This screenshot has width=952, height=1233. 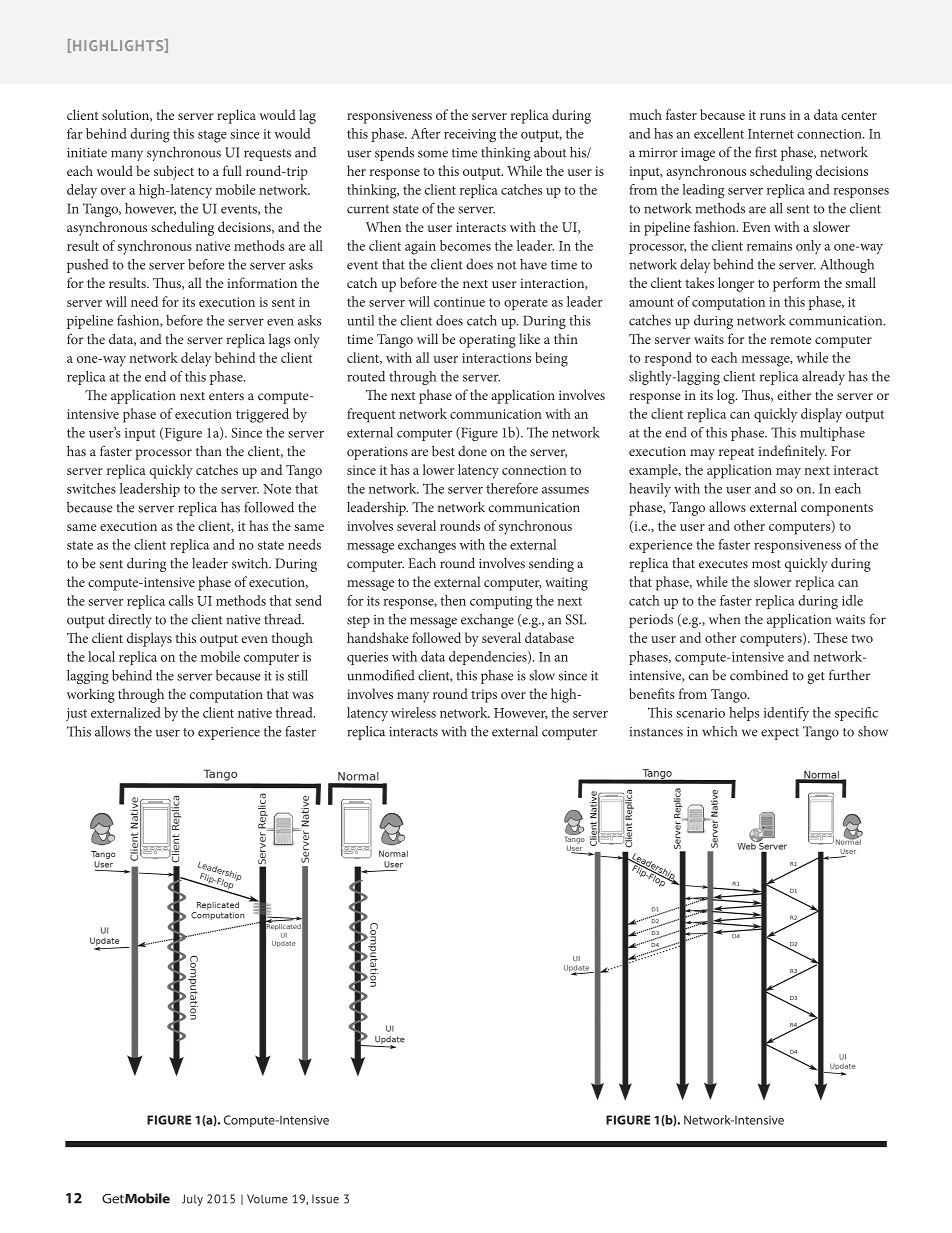 What do you see at coordinates (470, 136) in the screenshot?
I see `receiving` at bounding box center [470, 136].
